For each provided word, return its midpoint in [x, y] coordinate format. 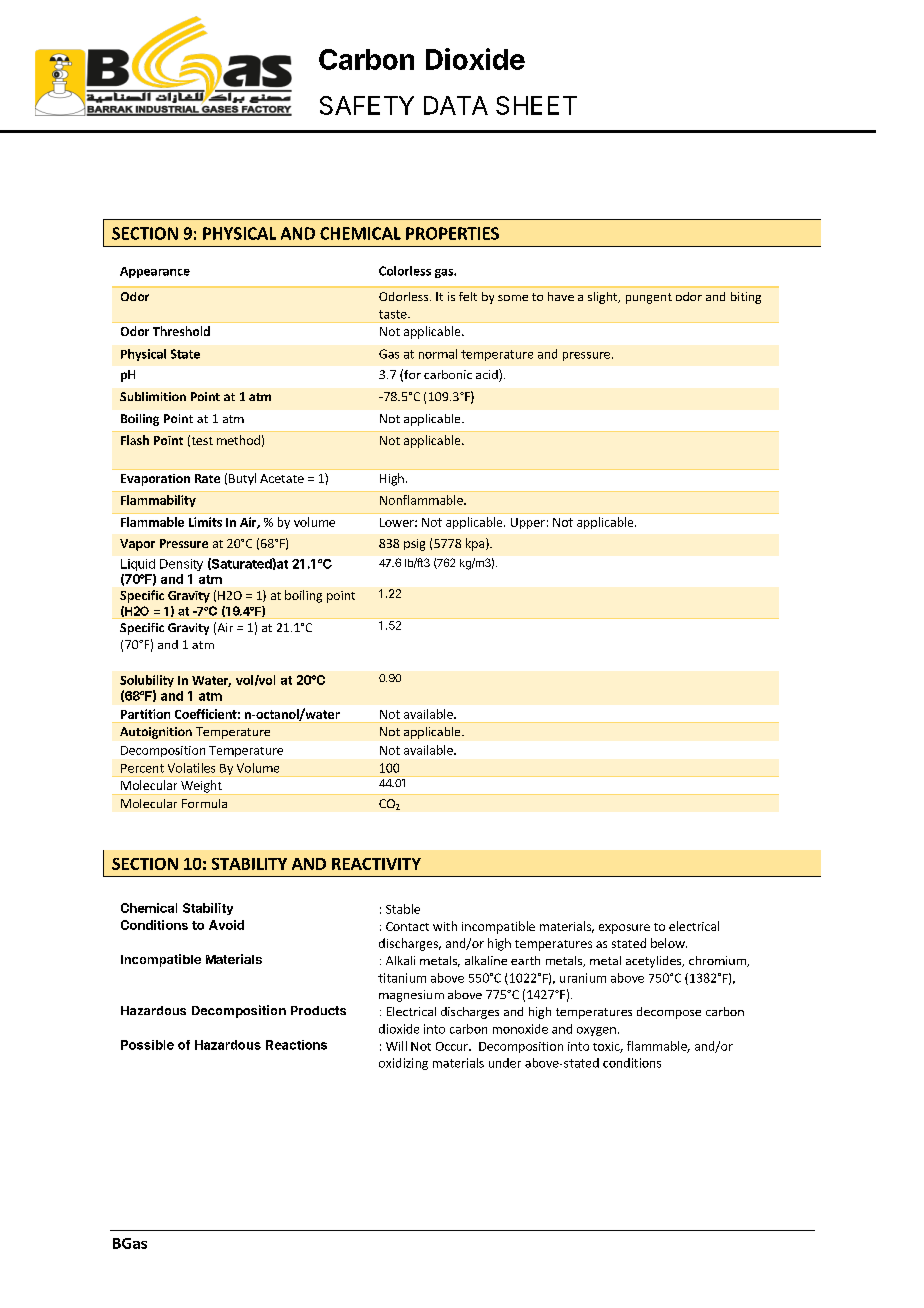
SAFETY [367, 105]
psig [414, 545]
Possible [147, 1045]
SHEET [536, 105]
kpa [476, 544]
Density [181, 565]
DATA [456, 105]
